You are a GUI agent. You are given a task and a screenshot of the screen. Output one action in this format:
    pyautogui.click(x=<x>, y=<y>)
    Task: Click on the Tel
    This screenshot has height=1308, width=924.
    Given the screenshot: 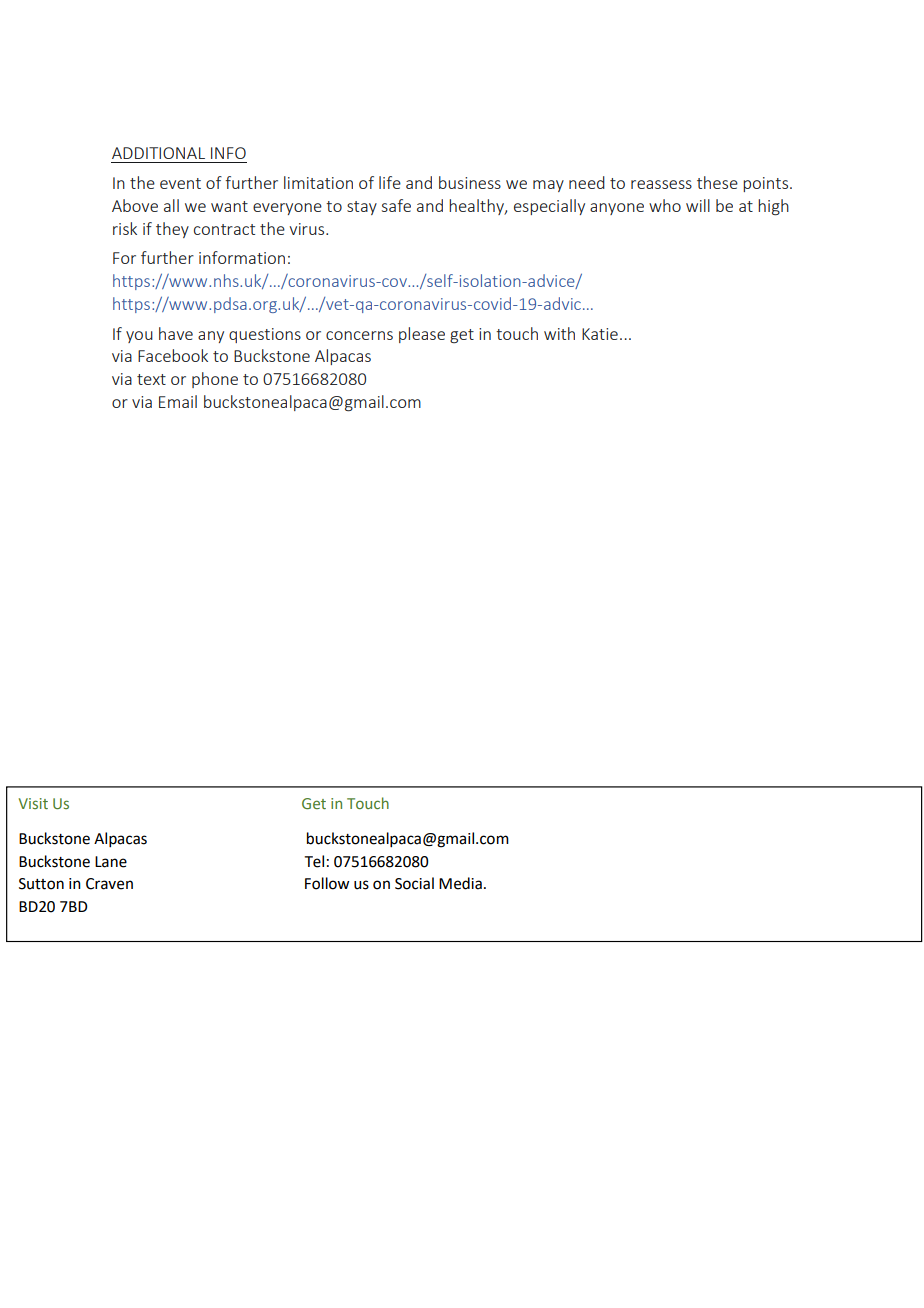 What is the action you would take?
    pyautogui.click(x=314, y=861)
